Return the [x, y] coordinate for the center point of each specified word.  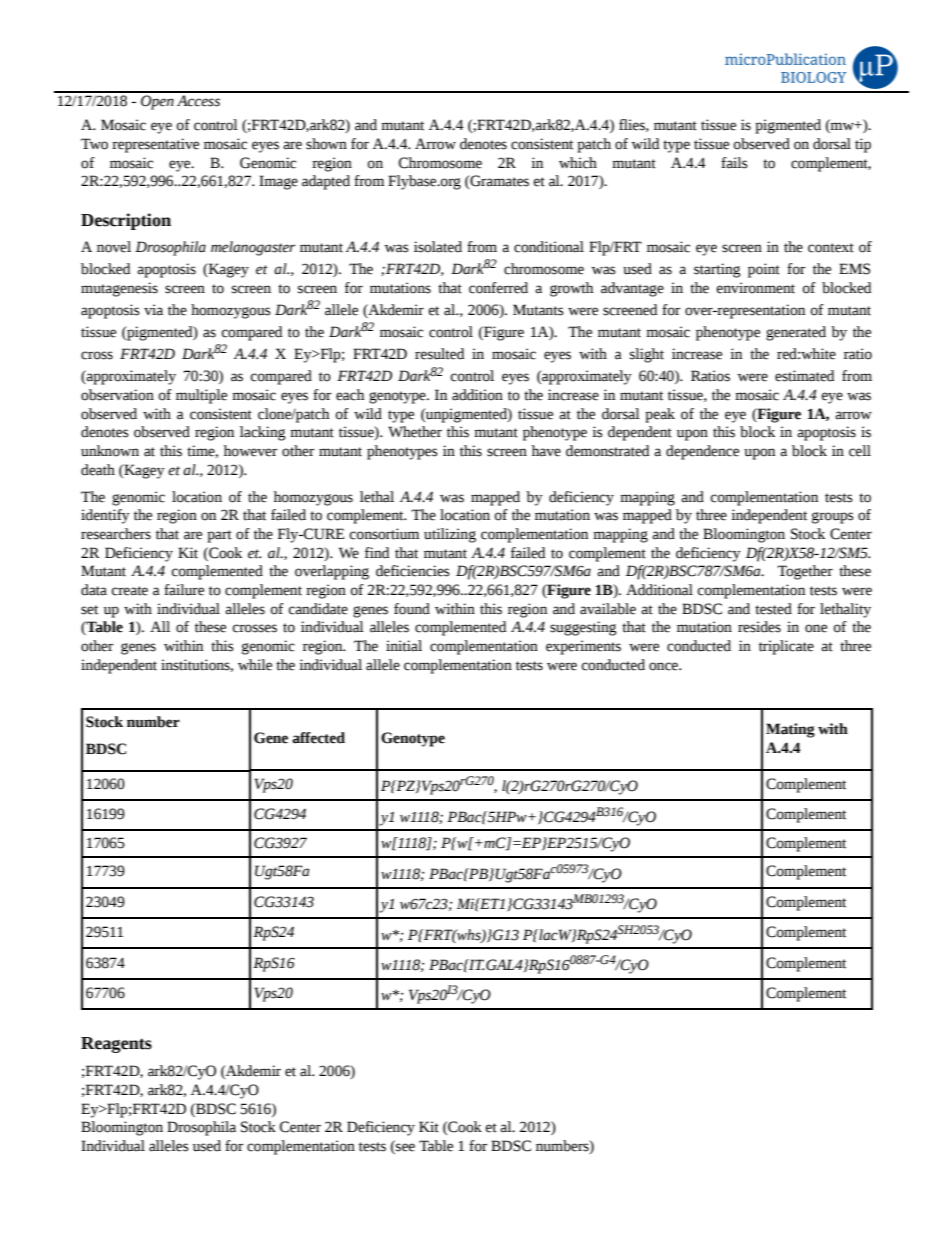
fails [734, 163]
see [404, 1146]
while [255, 665]
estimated [804, 376]
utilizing [450, 535]
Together [805, 572]
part [219, 536]
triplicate [786, 647]
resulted [439, 354]
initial [404, 646]
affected [318, 738]
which [578, 163]
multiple [201, 396]
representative [155, 145]
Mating [790, 730]
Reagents [116, 1045]
